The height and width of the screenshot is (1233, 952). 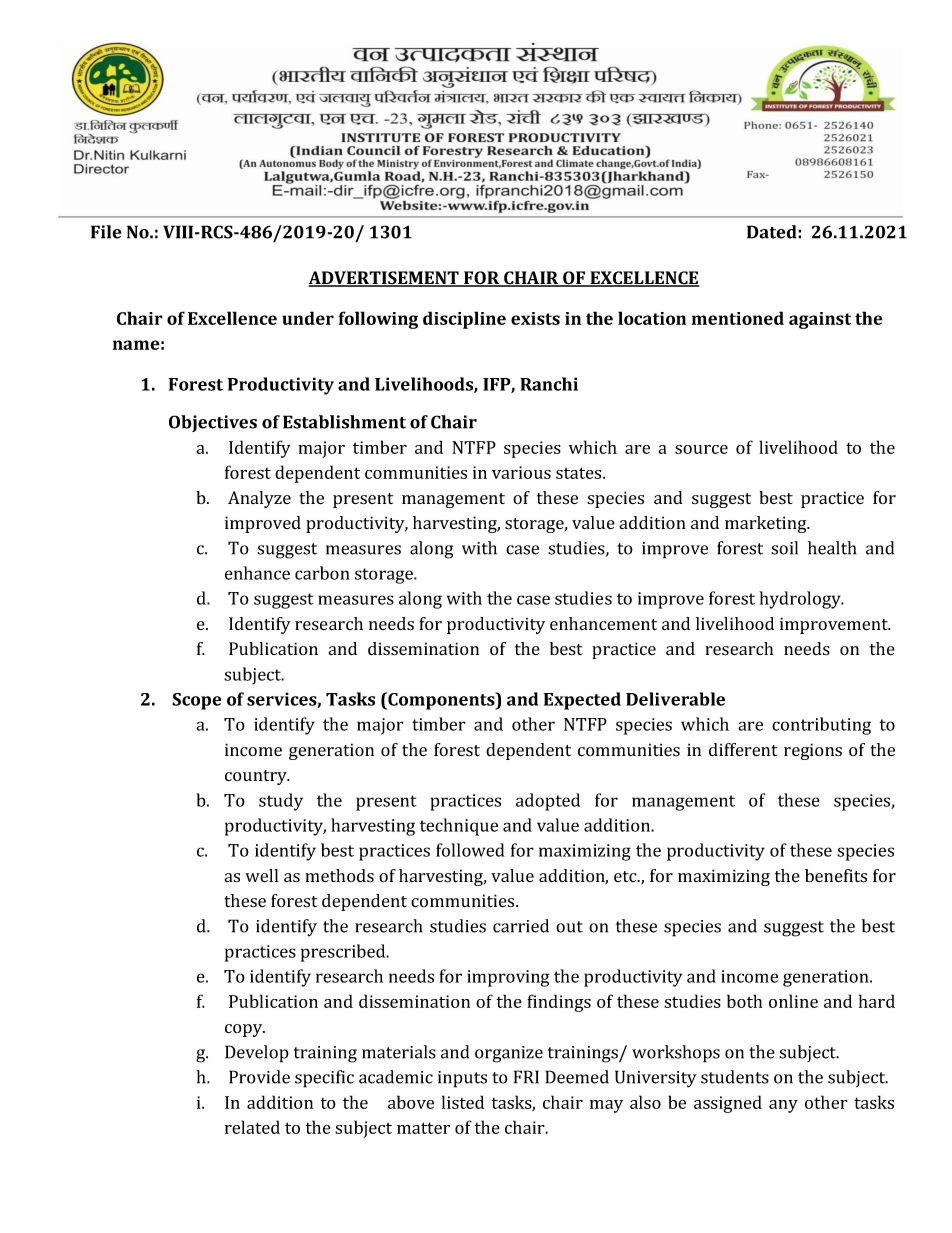 What do you see at coordinates (197, 701) in the screenshot?
I see `Scope` at bounding box center [197, 701].
